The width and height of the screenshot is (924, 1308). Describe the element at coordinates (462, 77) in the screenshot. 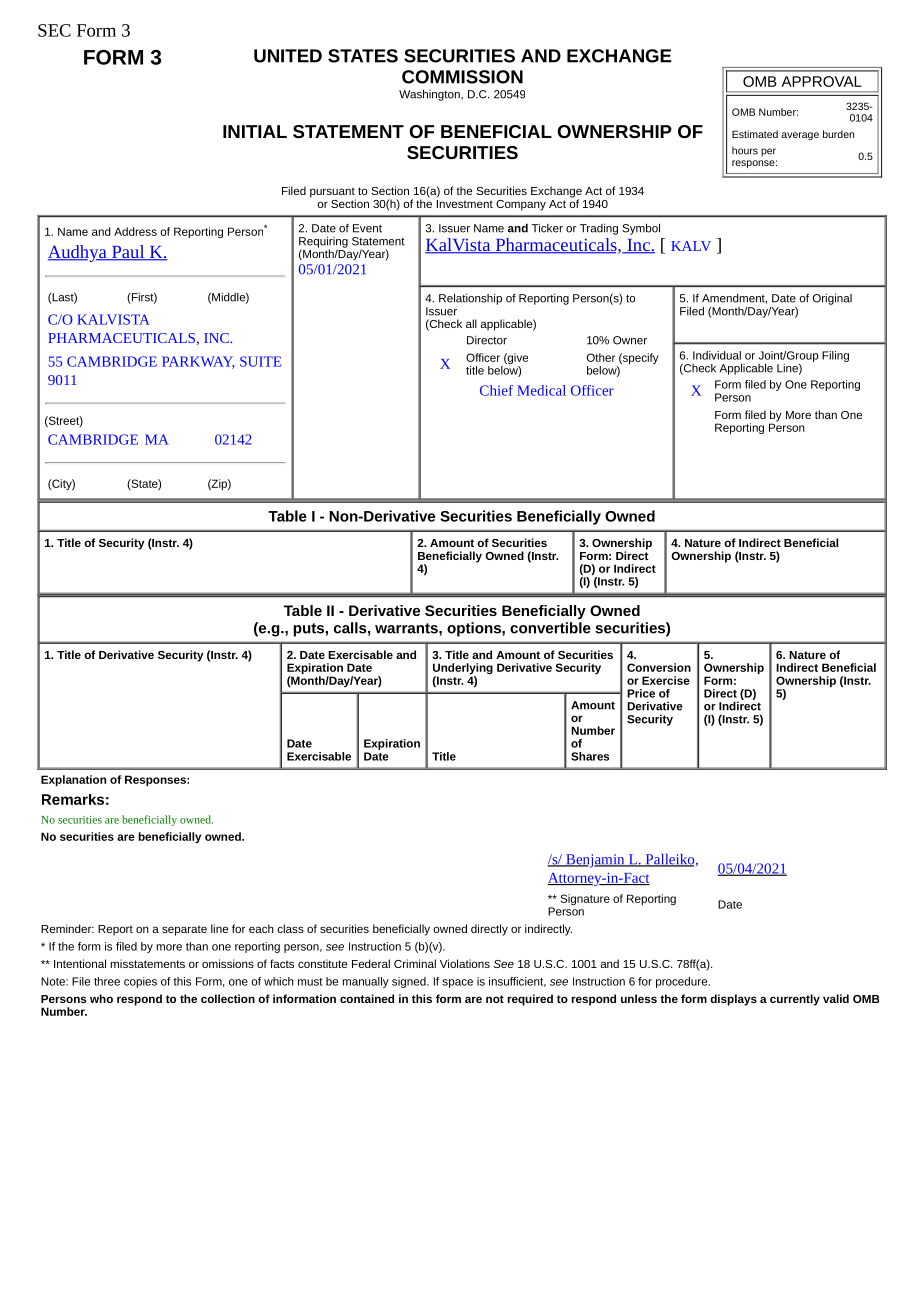

I see `COMMISSION` at that location.
